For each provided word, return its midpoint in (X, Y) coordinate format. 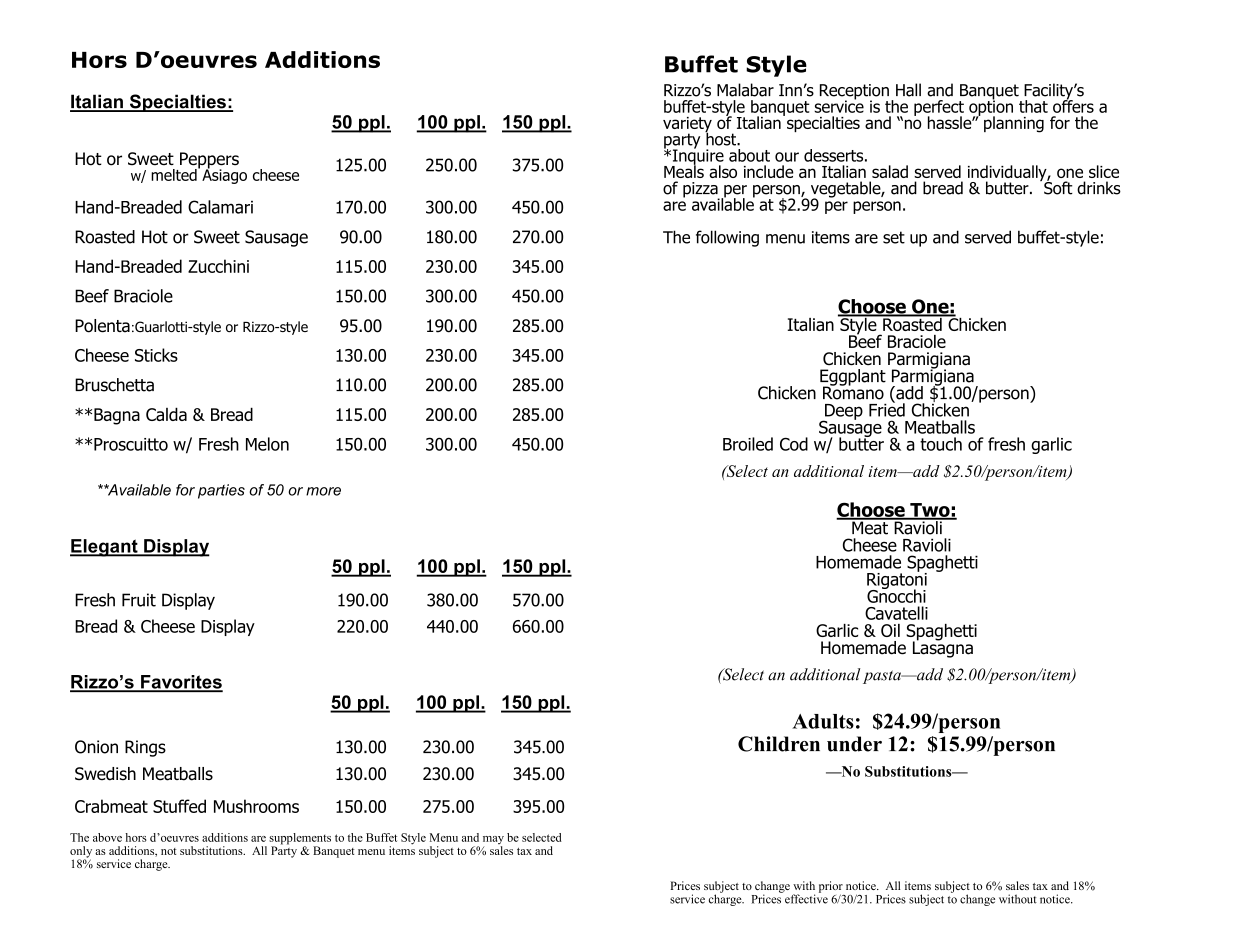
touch (941, 444)
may (493, 841)
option (991, 108)
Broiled (748, 444)
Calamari (220, 207)
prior (831, 888)
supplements (300, 840)
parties (221, 491)
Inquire (697, 157)
